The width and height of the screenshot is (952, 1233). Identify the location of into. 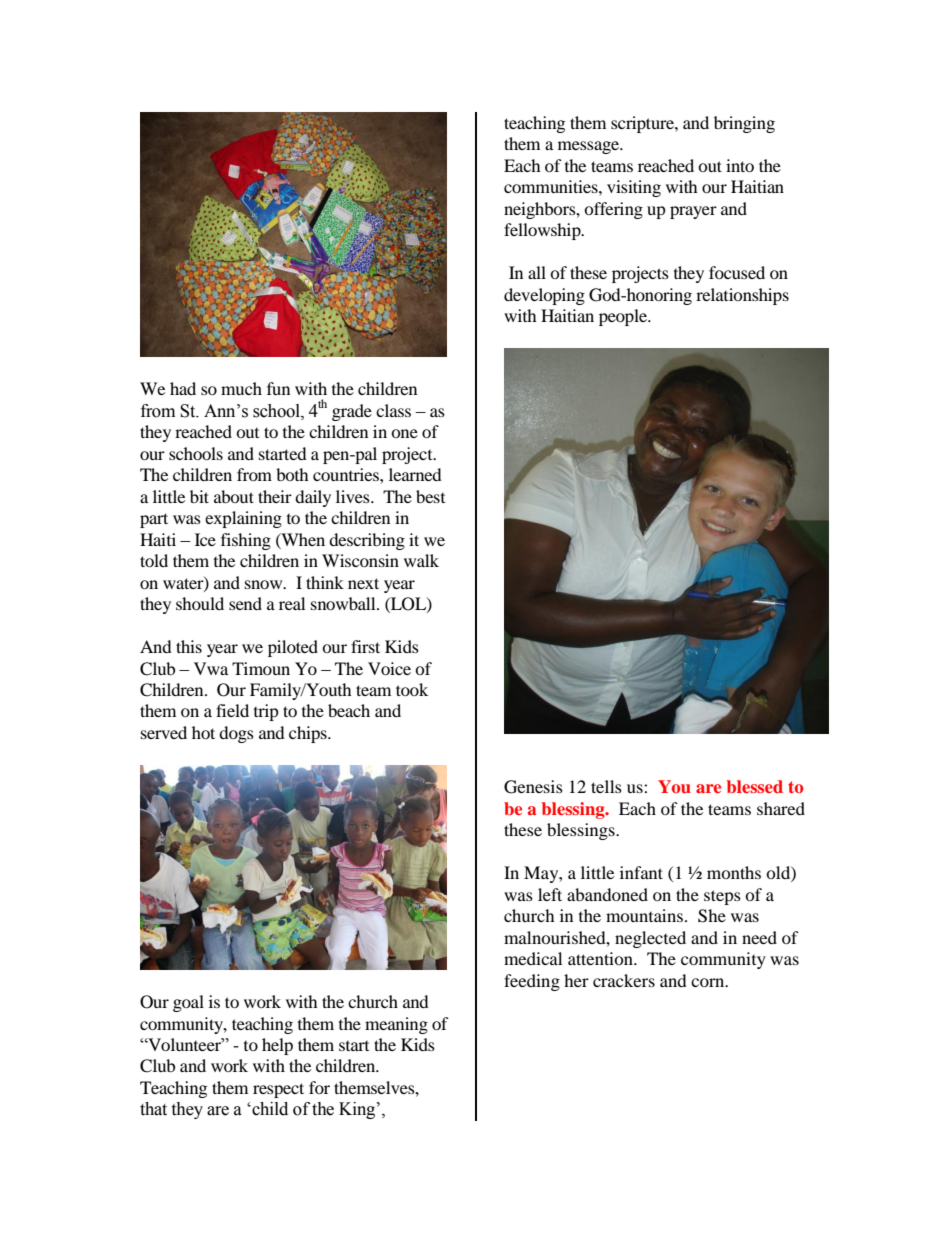
(740, 165).
